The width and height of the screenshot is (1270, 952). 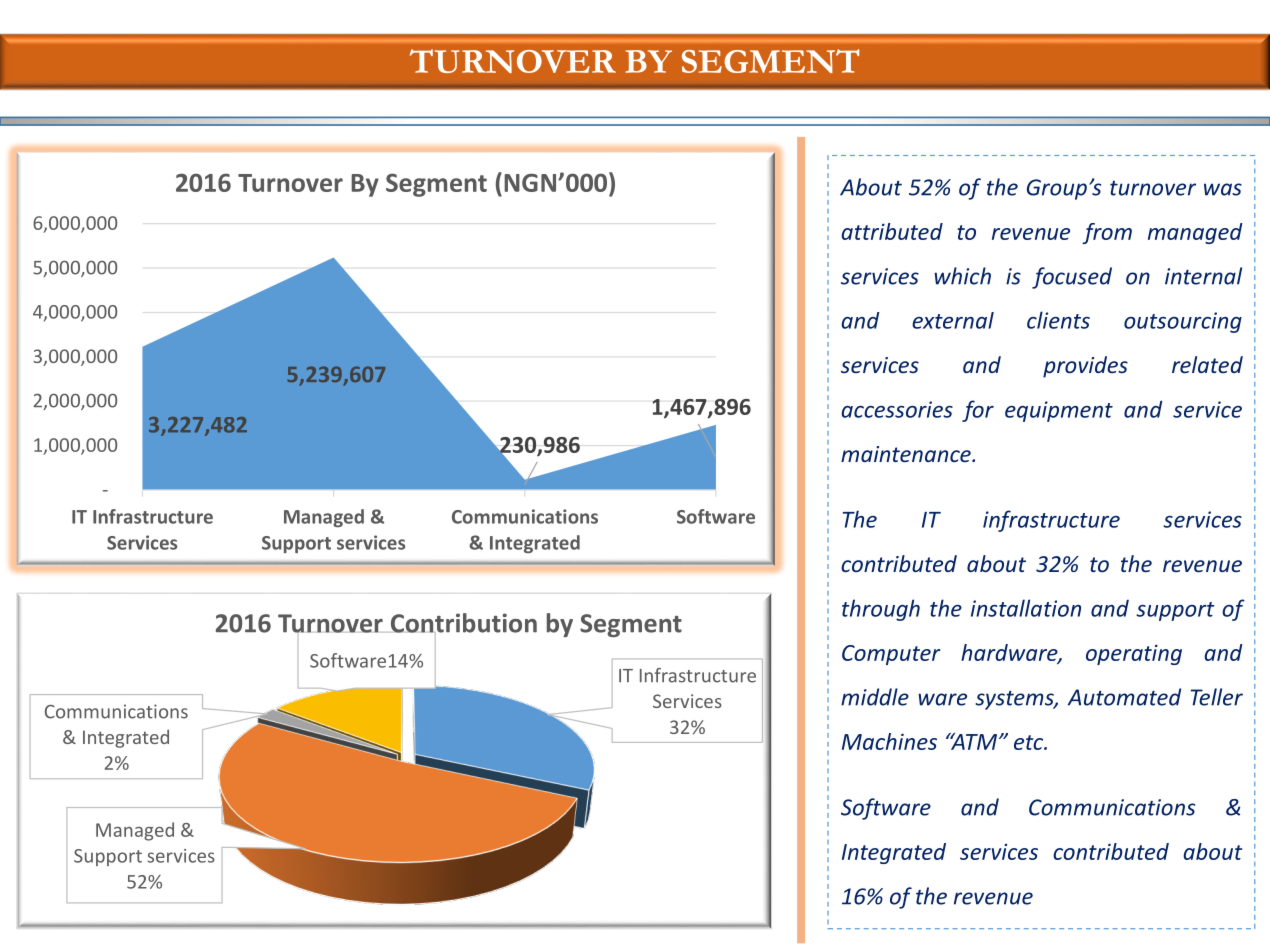 I want to click on maintenance, so click(x=907, y=454).
